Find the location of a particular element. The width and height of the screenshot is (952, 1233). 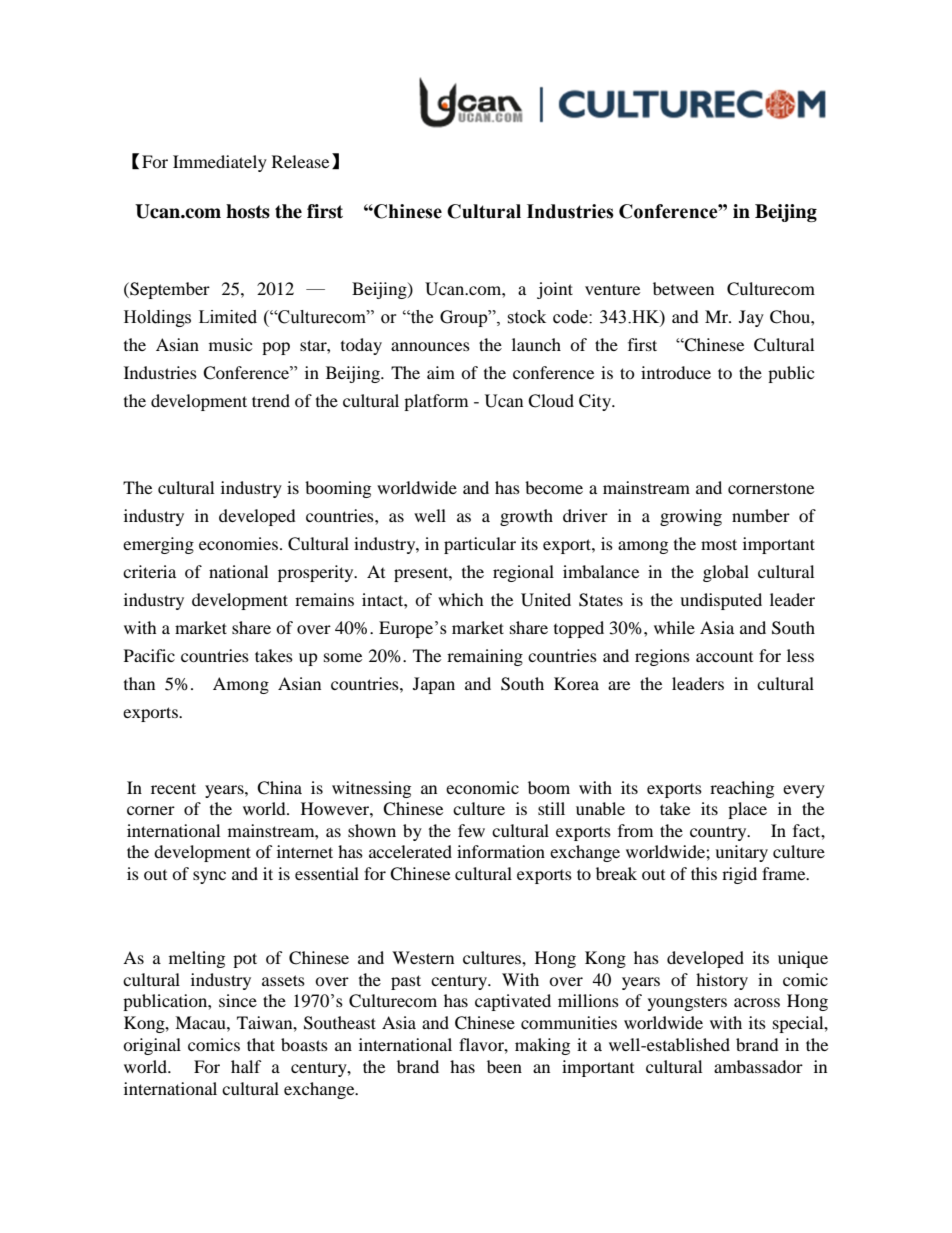

that is located at coordinates (261, 1044).
